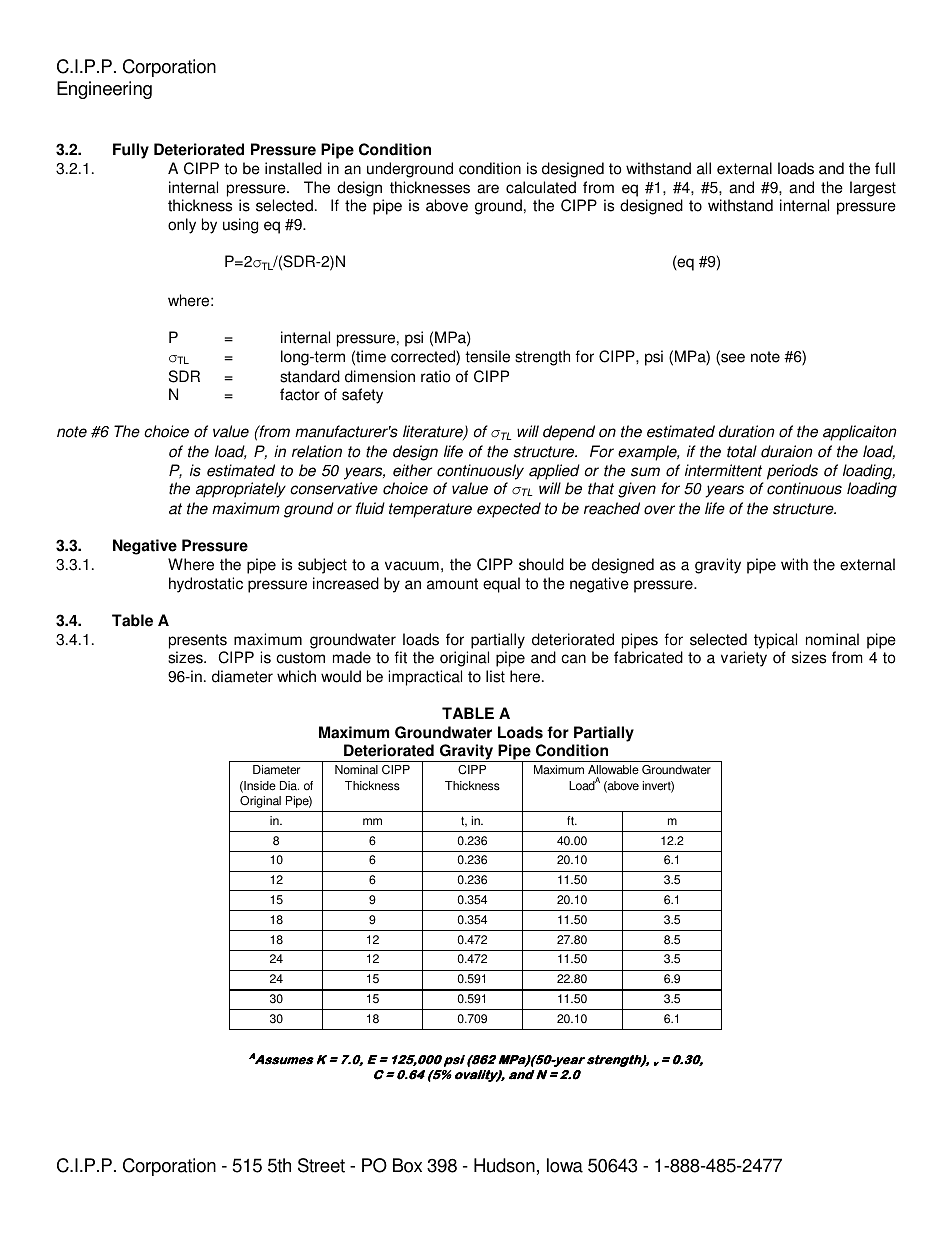 This screenshot has width=952, height=1233. What do you see at coordinates (744, 659) in the screenshot?
I see `variety` at bounding box center [744, 659].
